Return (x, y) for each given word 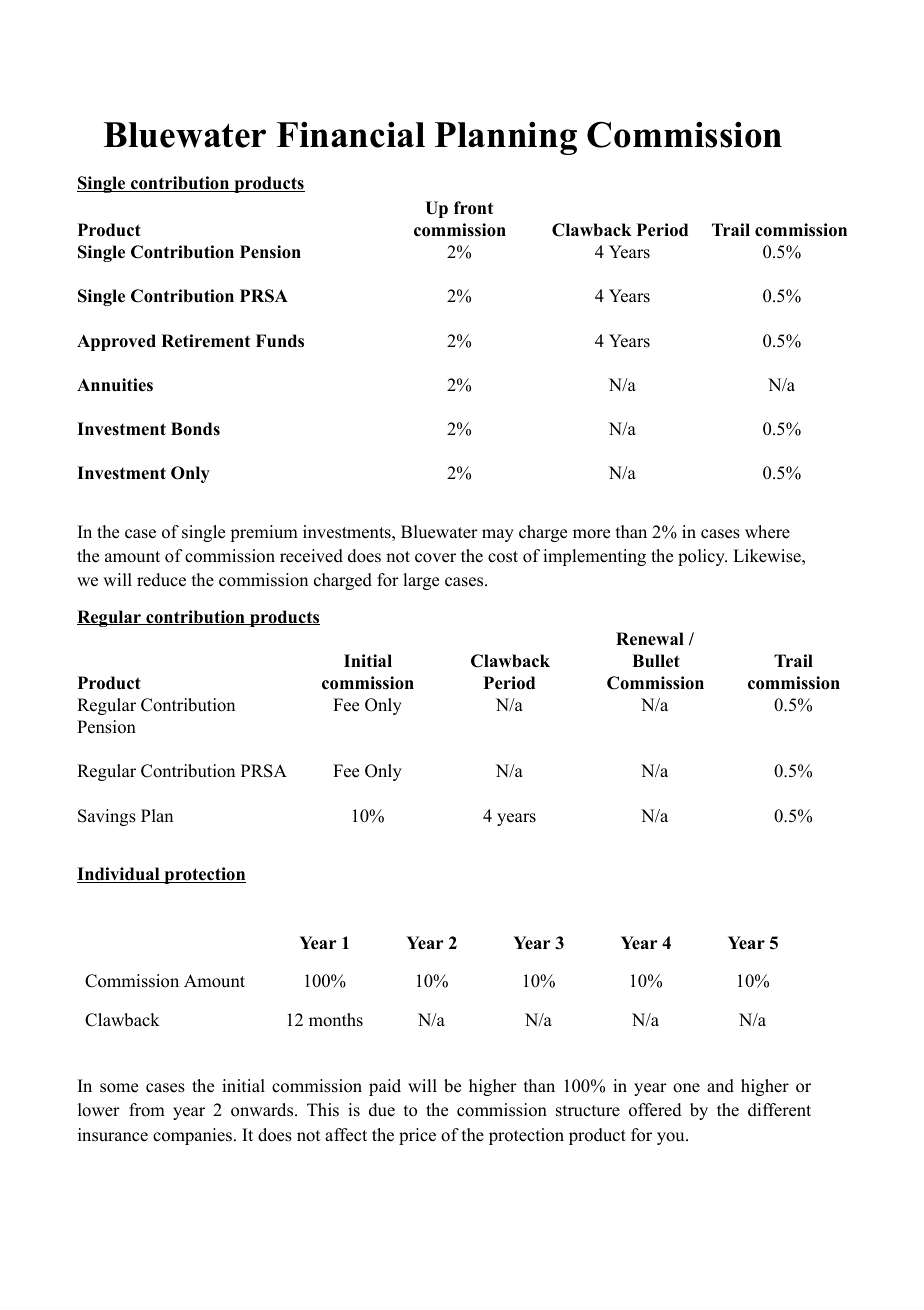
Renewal (650, 639)
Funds (280, 341)
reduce (161, 580)
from (147, 1110)
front (473, 208)
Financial (351, 134)
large (421, 581)
